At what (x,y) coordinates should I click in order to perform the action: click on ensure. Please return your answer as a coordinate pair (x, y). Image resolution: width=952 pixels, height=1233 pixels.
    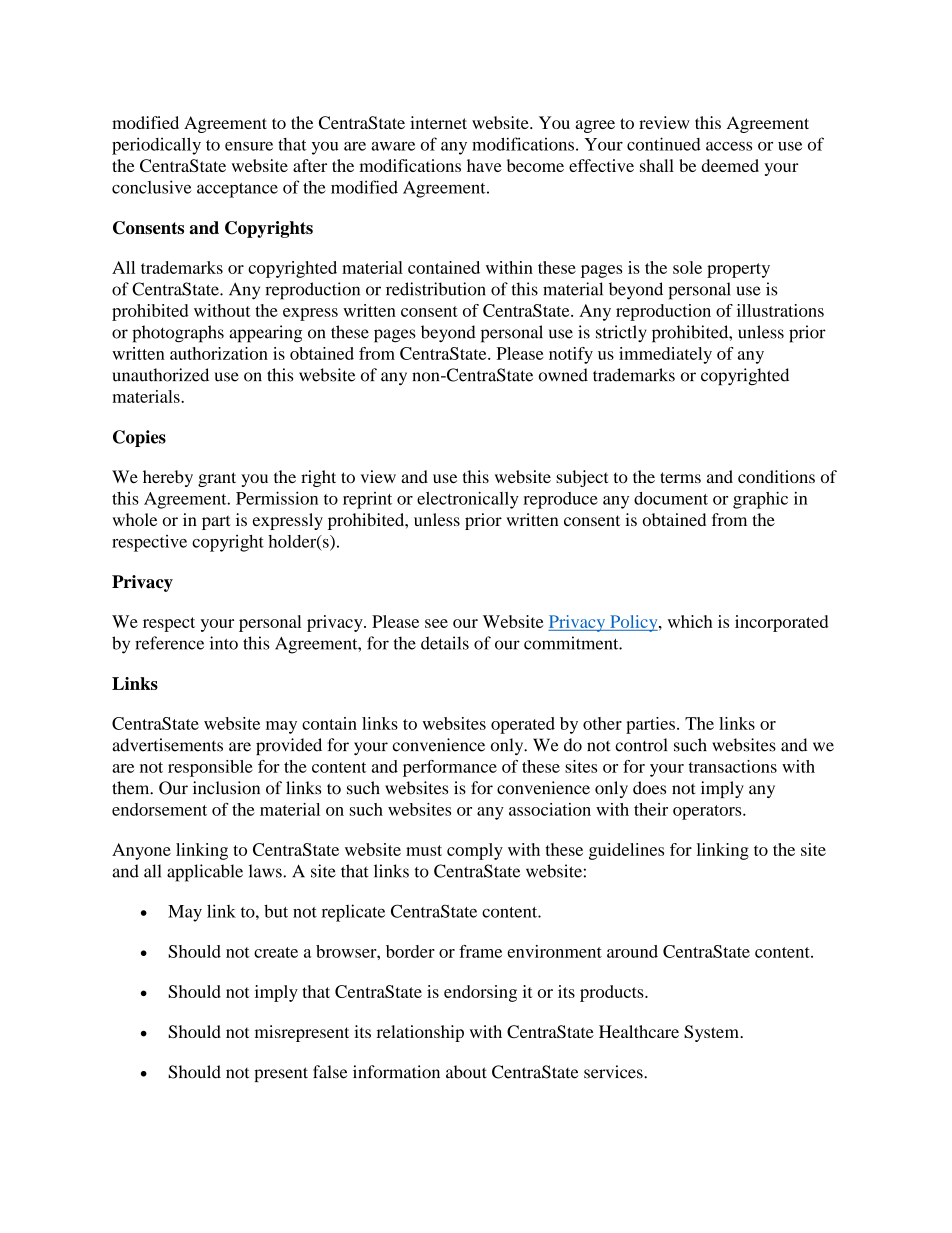
    Looking at the image, I should click on (249, 146).
